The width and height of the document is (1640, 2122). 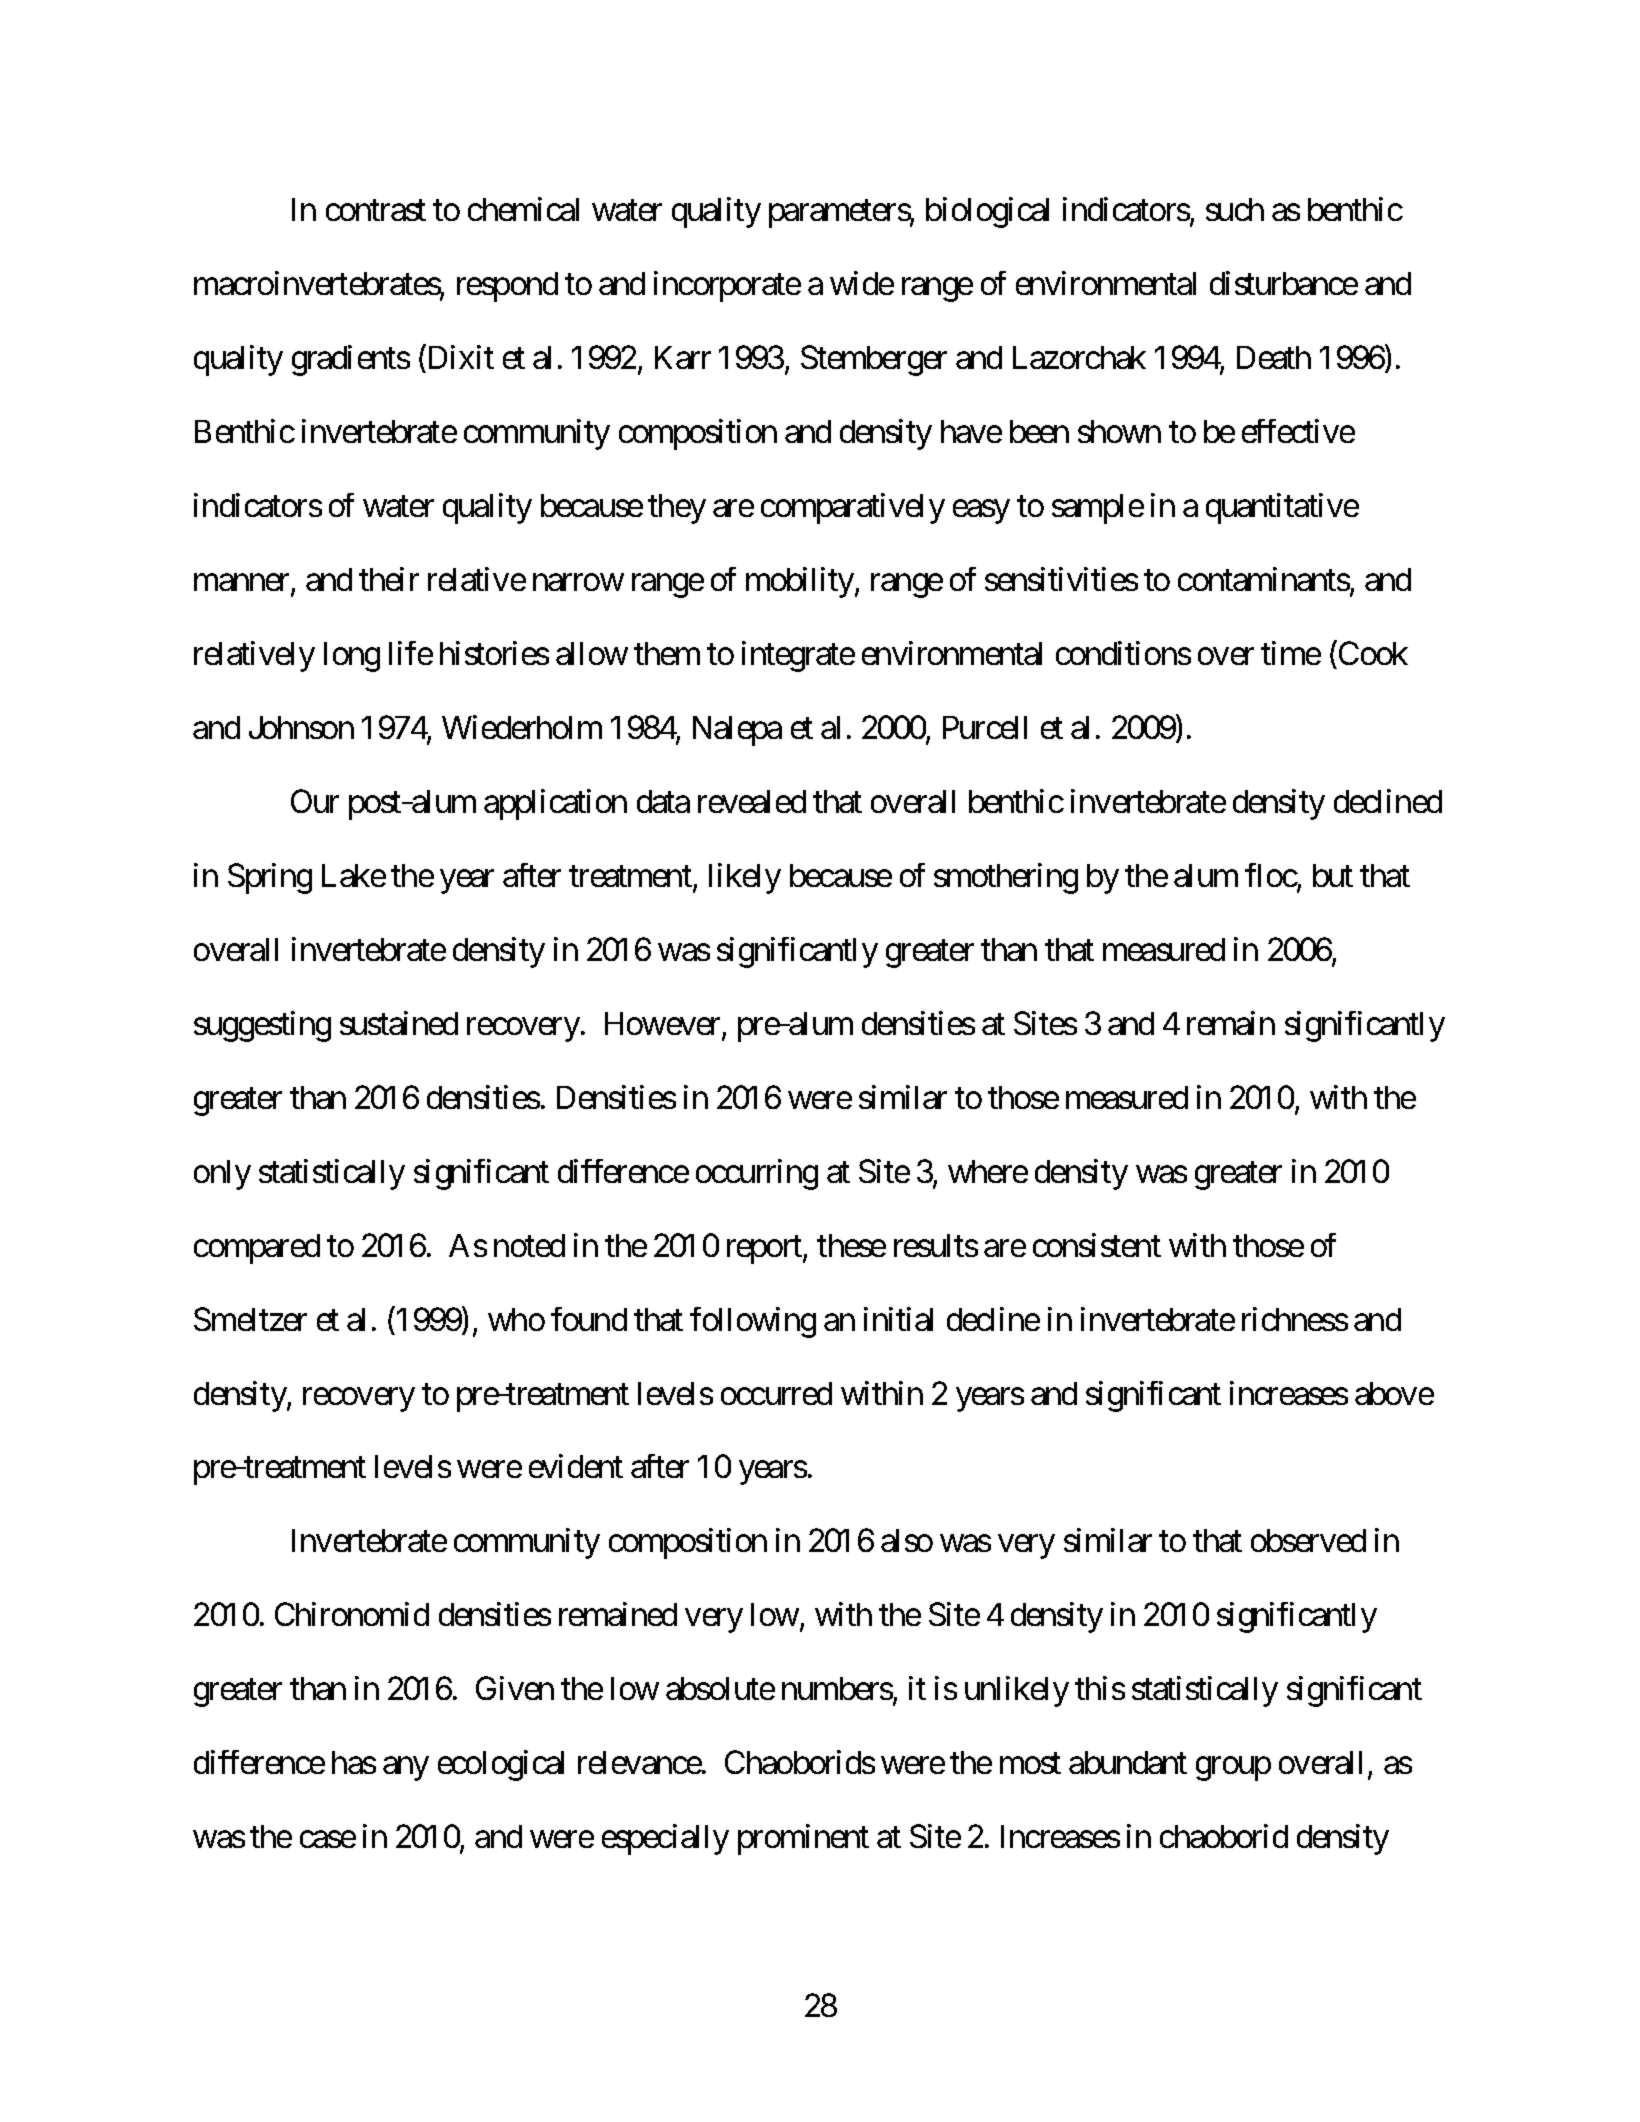 I want to click on Karr, so click(x=683, y=357).
